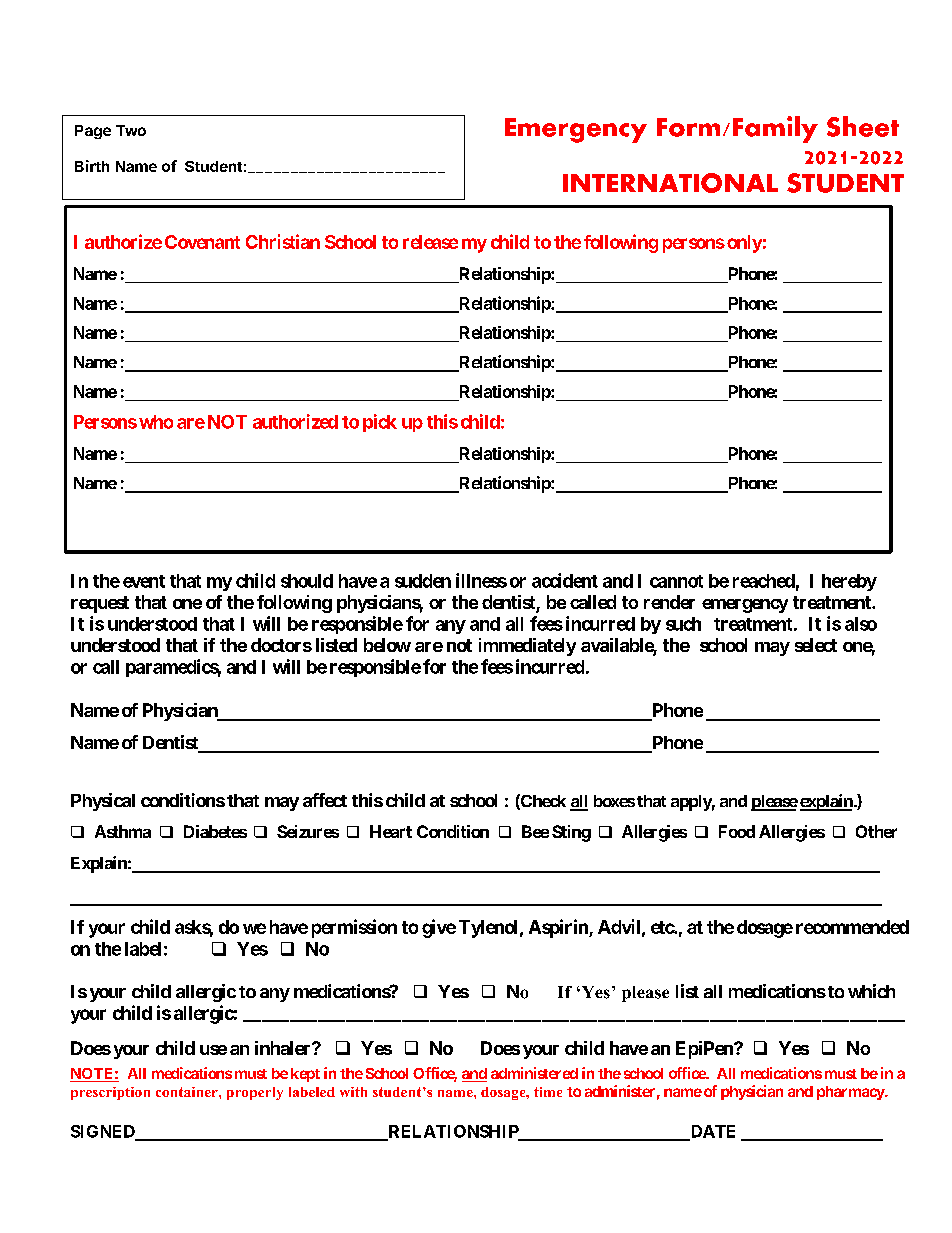 This screenshot has height=1233, width=952. Describe the element at coordinates (156, 422) in the screenshot. I see `who` at that location.
